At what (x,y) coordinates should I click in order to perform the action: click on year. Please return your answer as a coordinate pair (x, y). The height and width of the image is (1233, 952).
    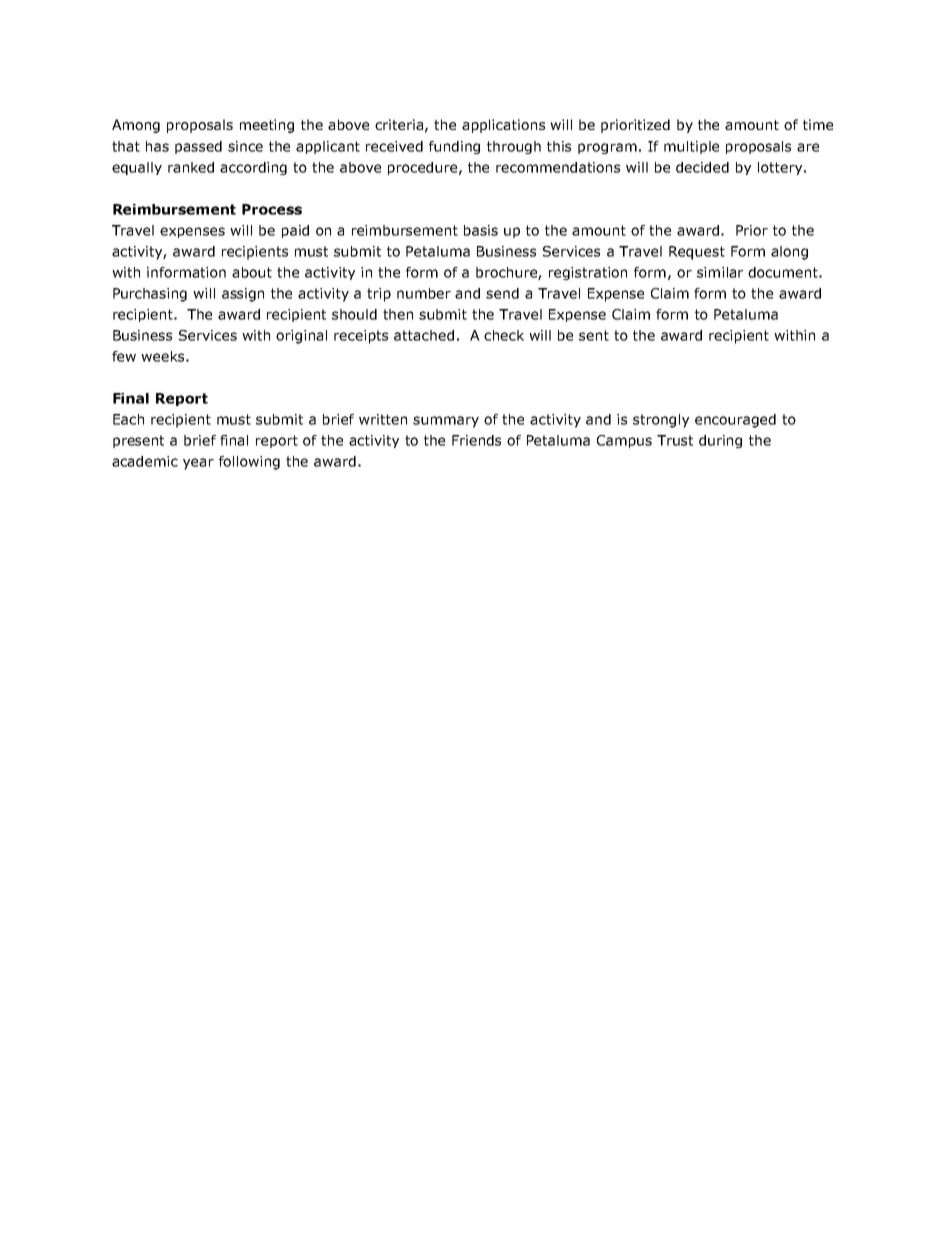
    Looking at the image, I should click on (198, 464).
